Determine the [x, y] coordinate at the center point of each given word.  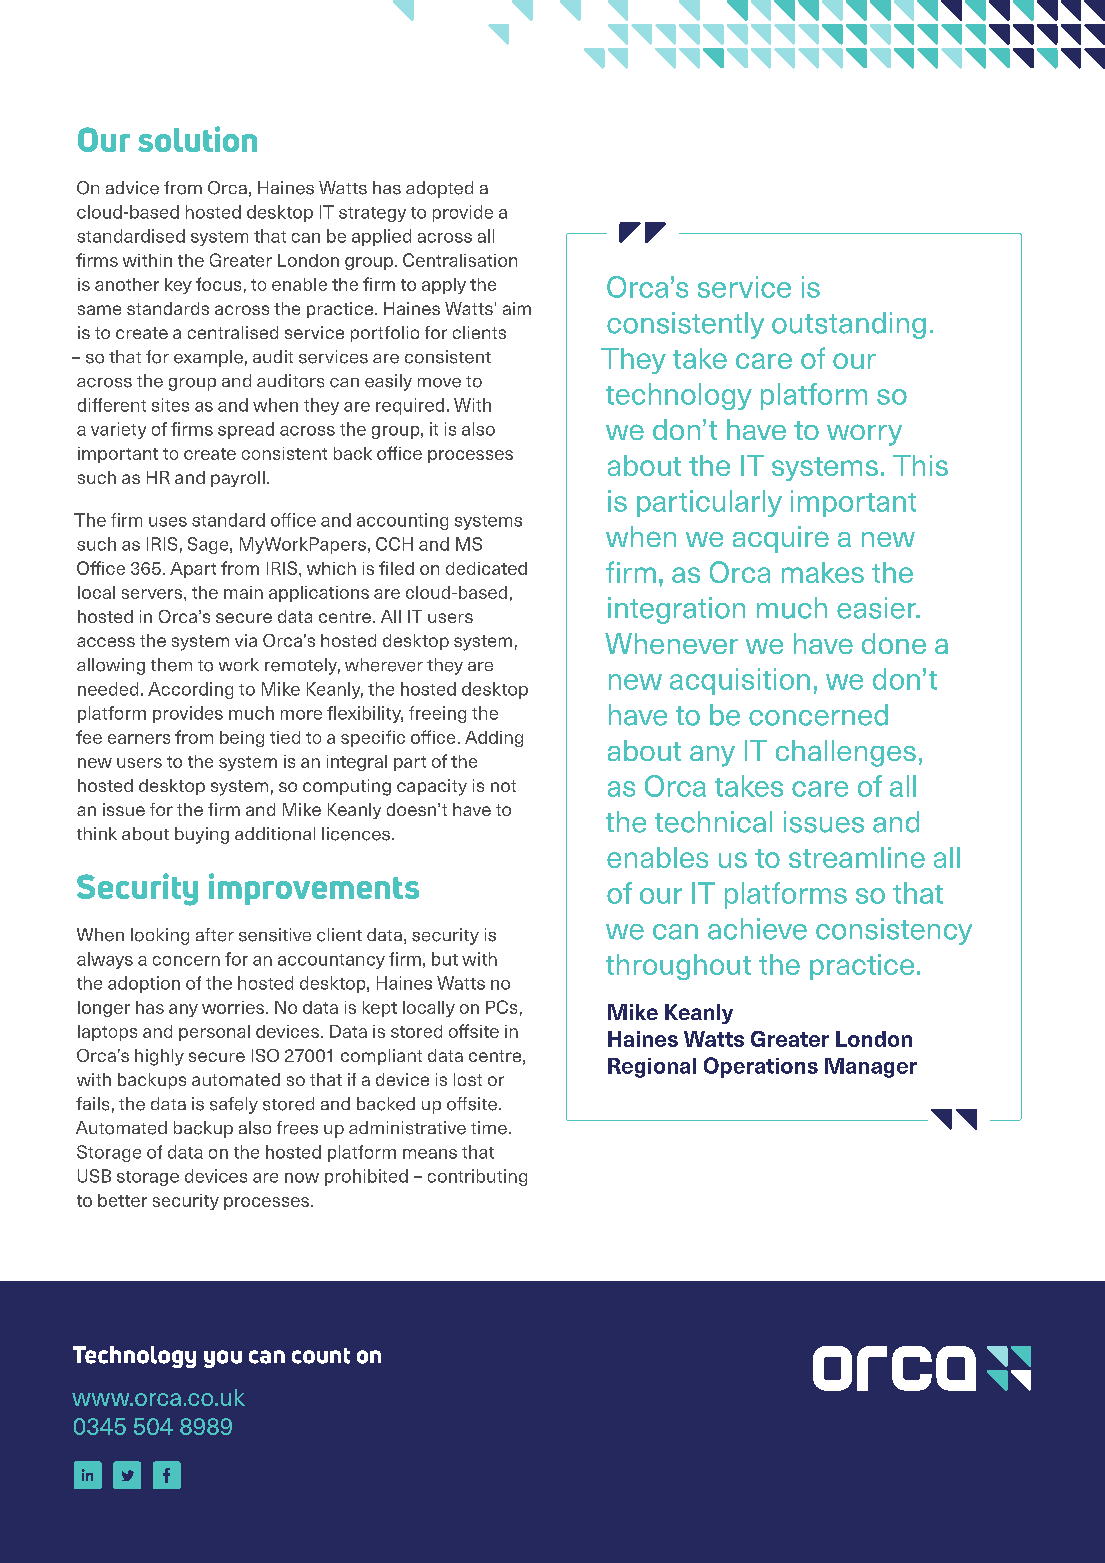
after [215, 935]
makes [823, 572]
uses [168, 522]
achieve [757, 929]
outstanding [849, 325]
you [223, 1359]
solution [197, 139]
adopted [439, 189]
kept [380, 1009]
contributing [477, 1177]
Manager [871, 1068]
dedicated [486, 568]
